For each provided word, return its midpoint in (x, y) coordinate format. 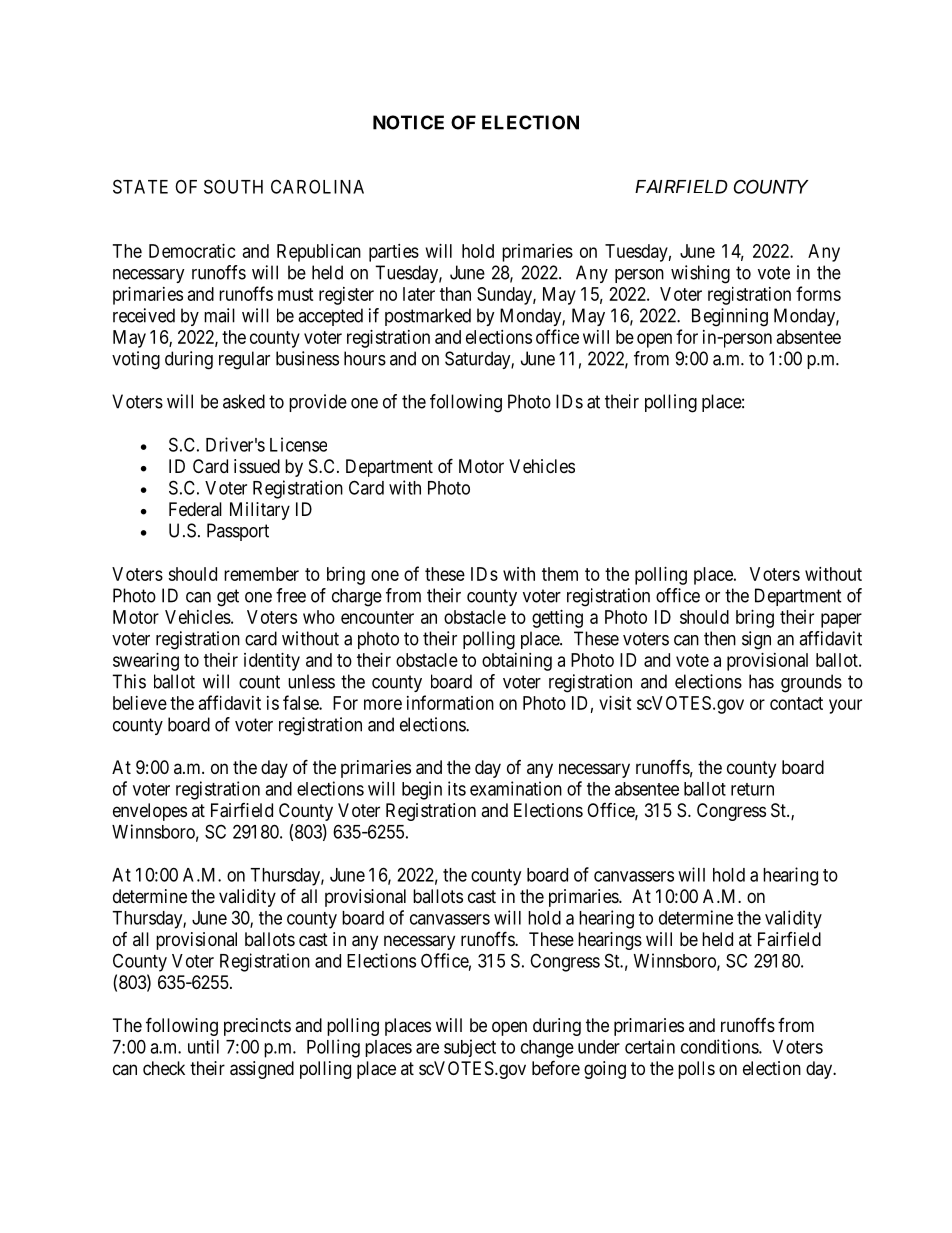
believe (140, 703)
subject (470, 1048)
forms (818, 293)
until (203, 1046)
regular (244, 360)
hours (365, 358)
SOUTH (233, 186)
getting (557, 619)
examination (516, 788)
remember (261, 574)
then (720, 638)
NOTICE (408, 122)
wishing (700, 274)
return (752, 789)
